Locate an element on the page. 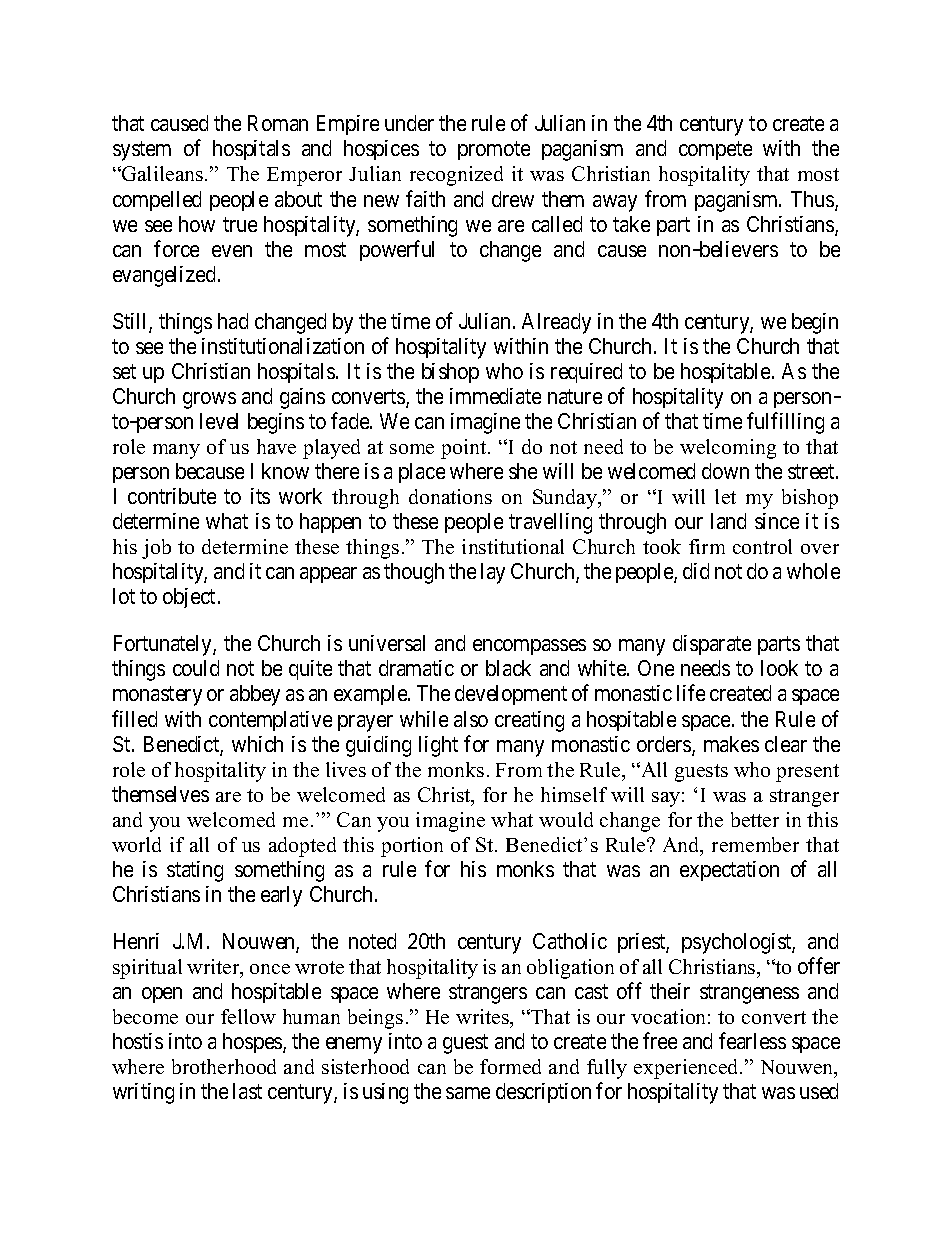  compete is located at coordinates (715, 151).
